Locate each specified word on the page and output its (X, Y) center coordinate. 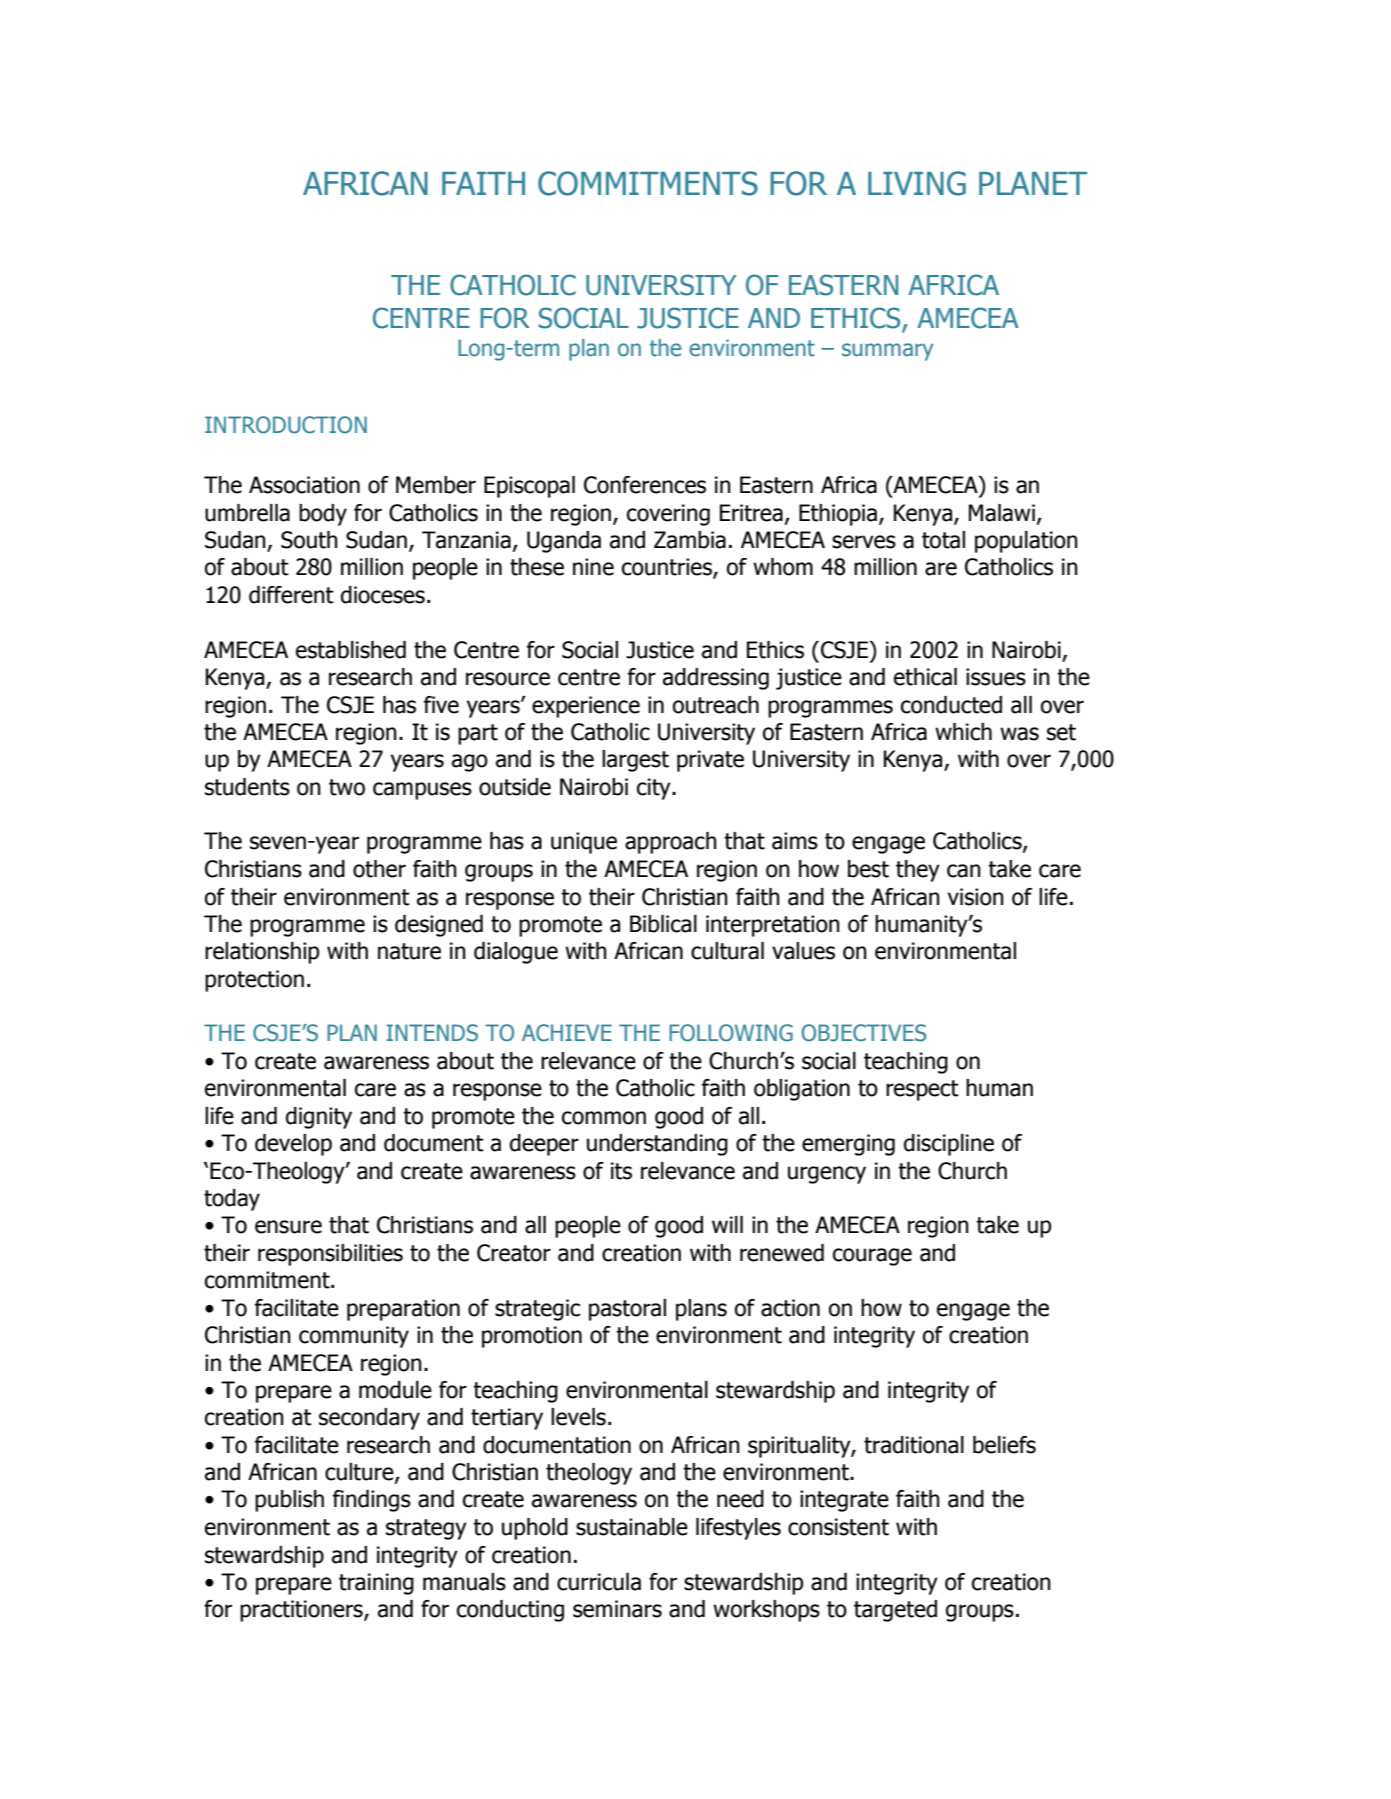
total (943, 540)
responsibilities (330, 1255)
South (309, 540)
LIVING (917, 183)
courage (872, 1257)
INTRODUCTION (286, 425)
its (621, 1171)
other (379, 869)
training (376, 1584)
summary (887, 352)
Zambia (690, 540)
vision (976, 897)
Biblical (663, 924)
